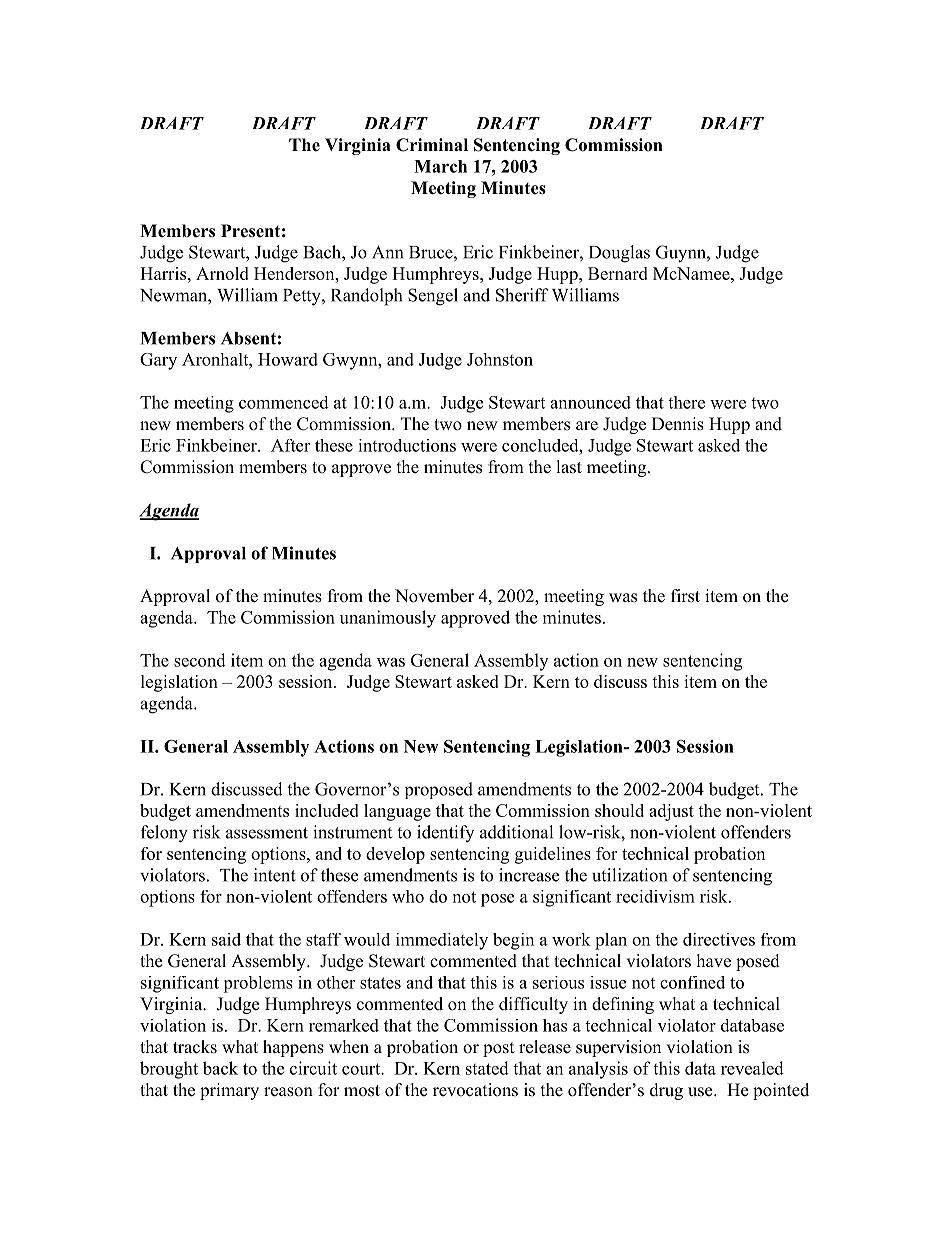  Describe the element at coordinates (678, 424) in the page. I see `Dennis` at that location.
